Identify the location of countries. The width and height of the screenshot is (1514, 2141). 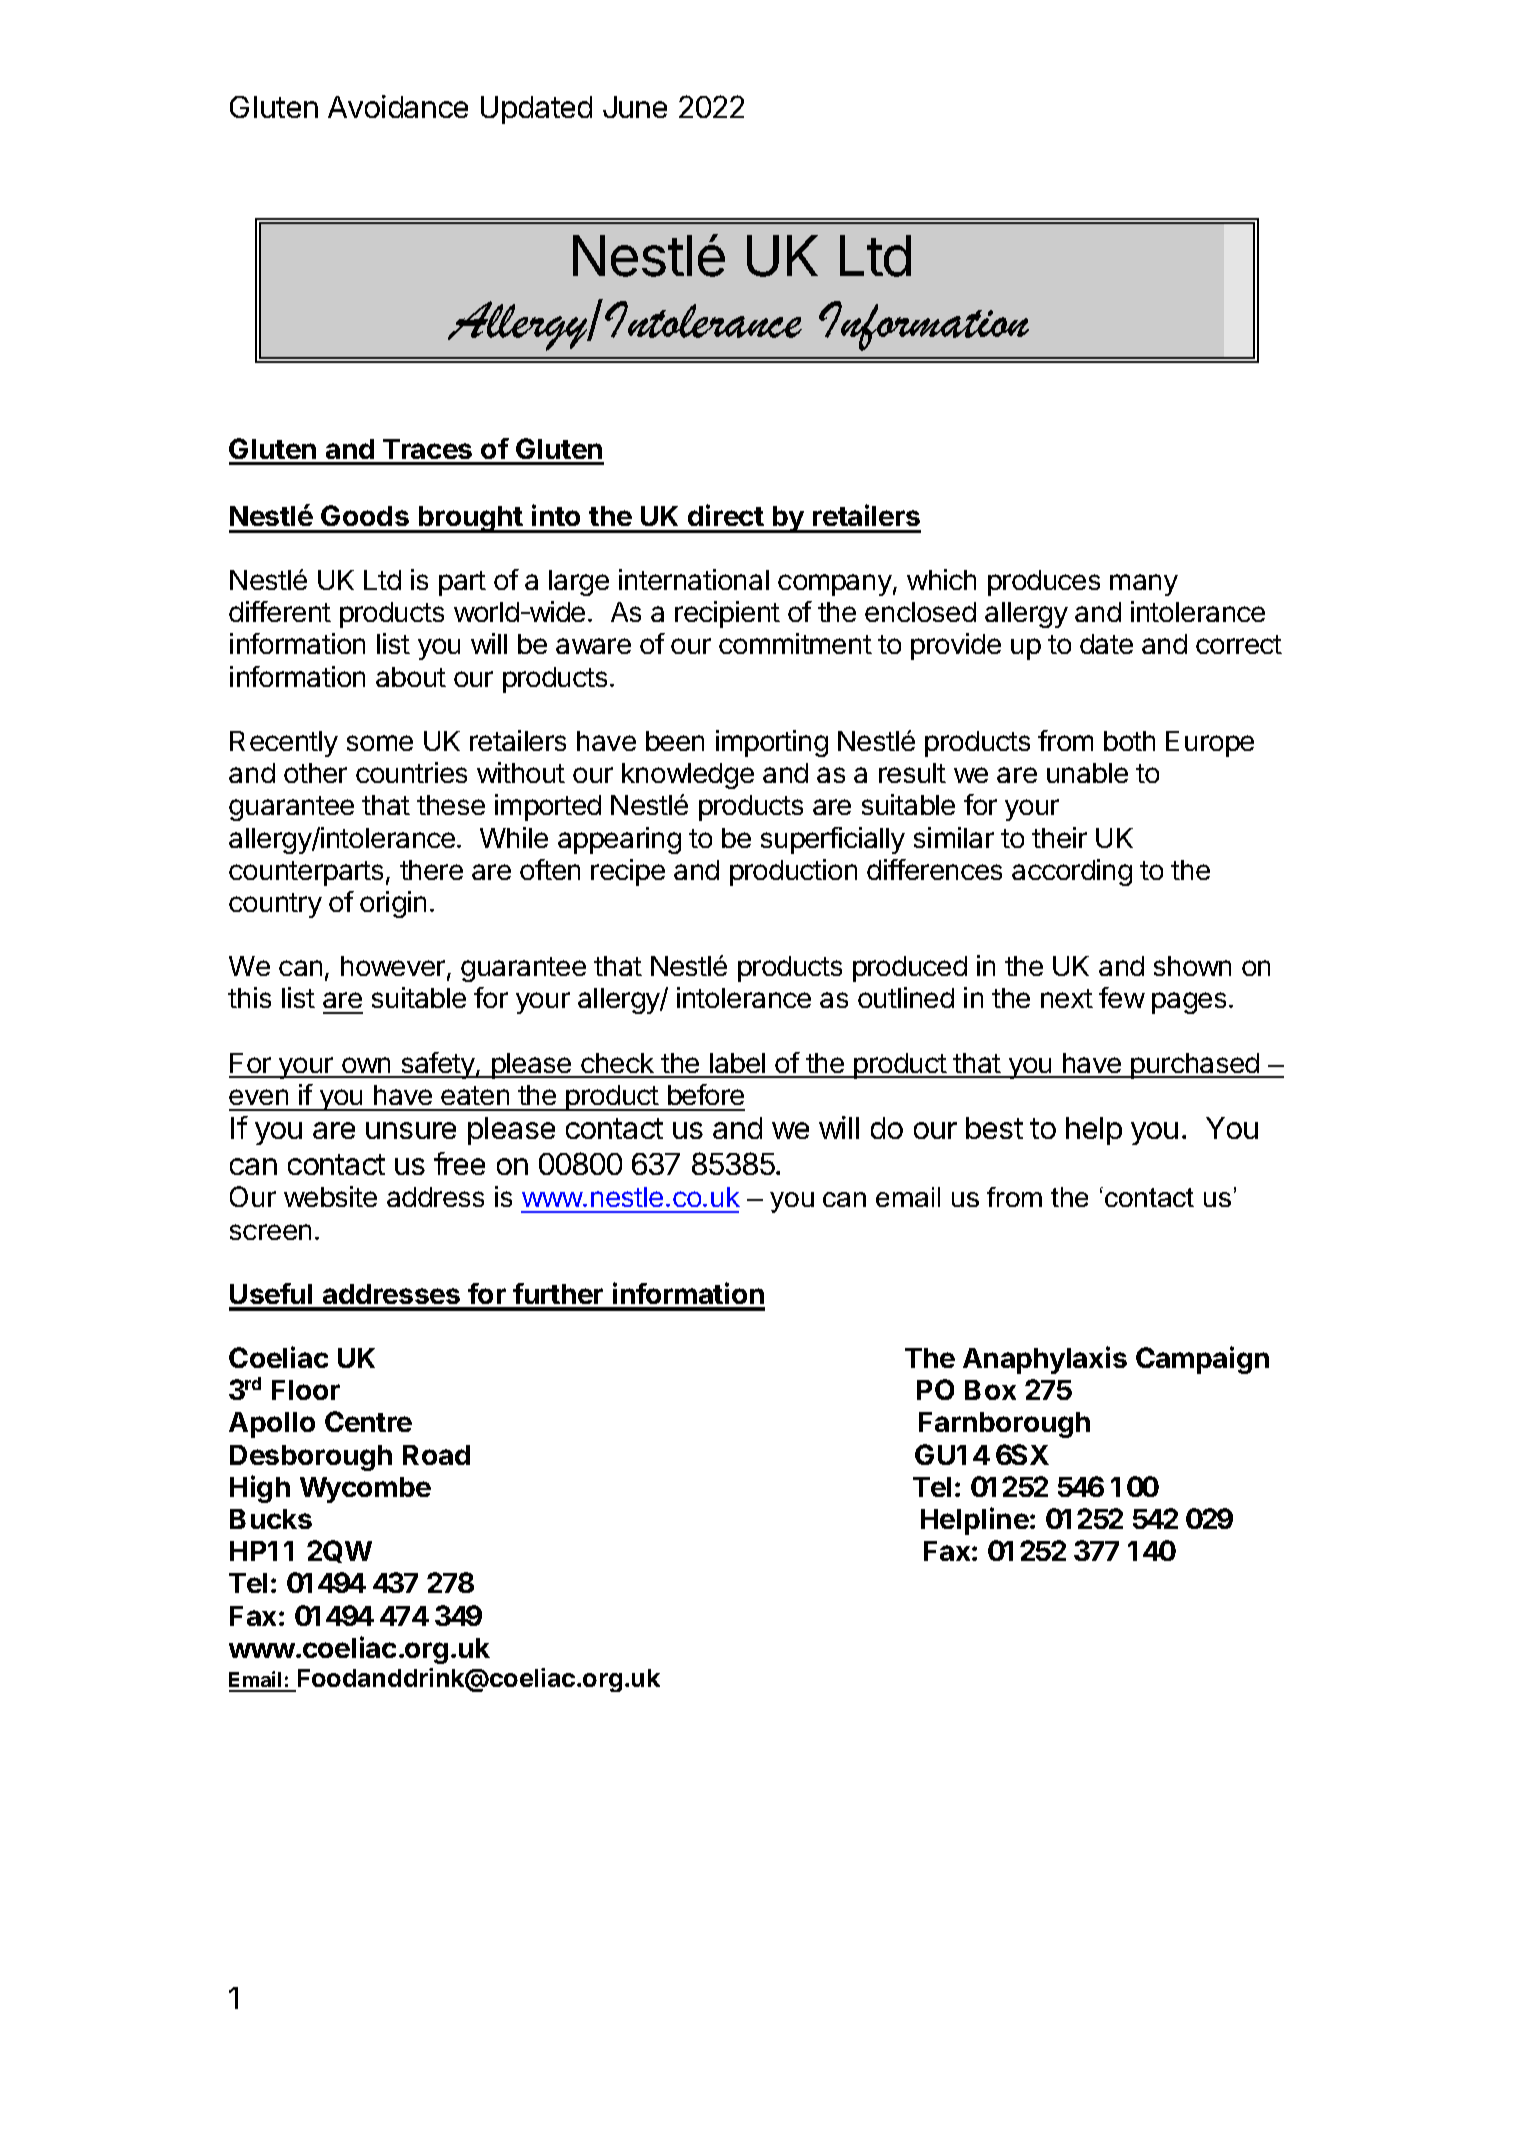
(411, 772).
